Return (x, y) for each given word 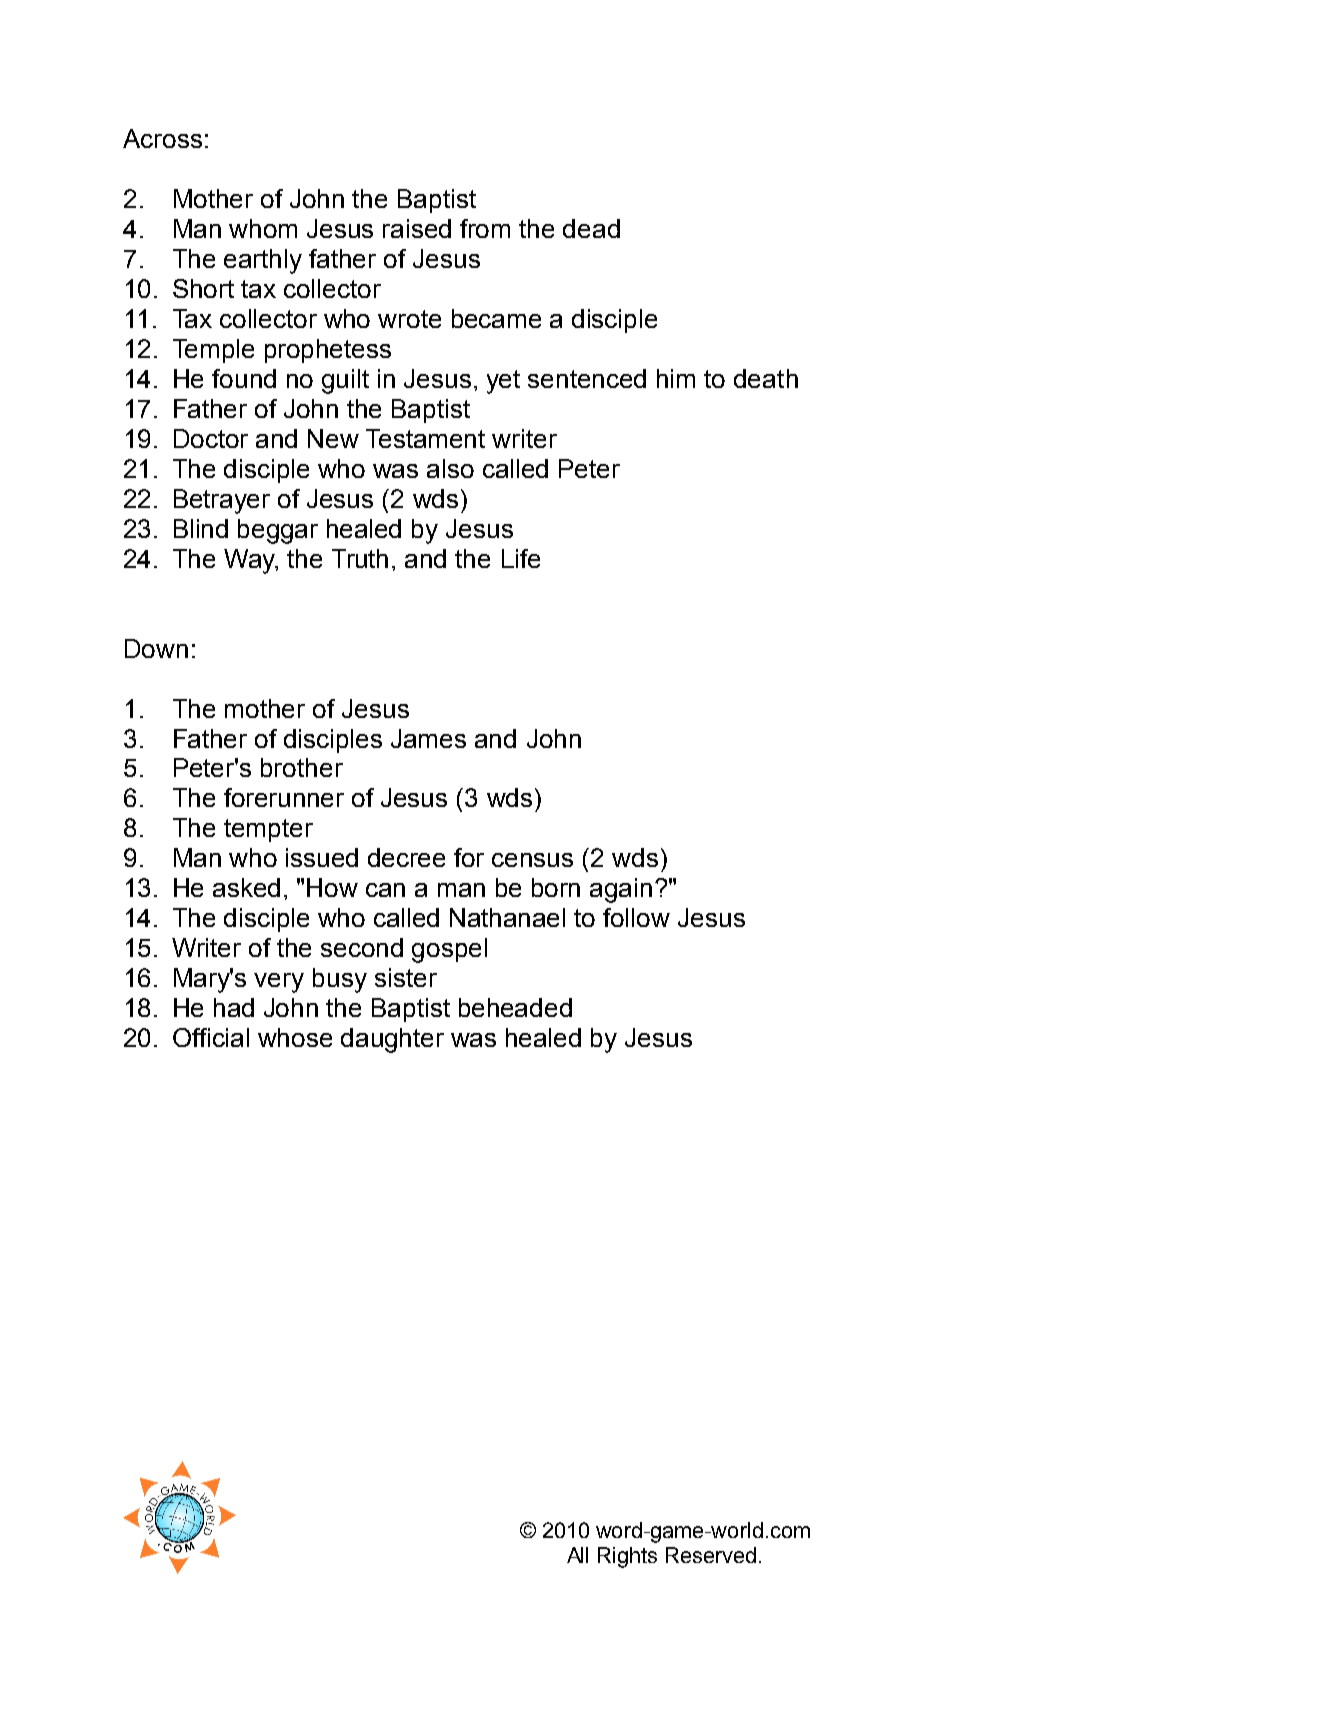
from (485, 228)
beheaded (515, 1007)
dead (591, 228)
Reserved (711, 1555)
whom (263, 228)
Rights (627, 1557)
